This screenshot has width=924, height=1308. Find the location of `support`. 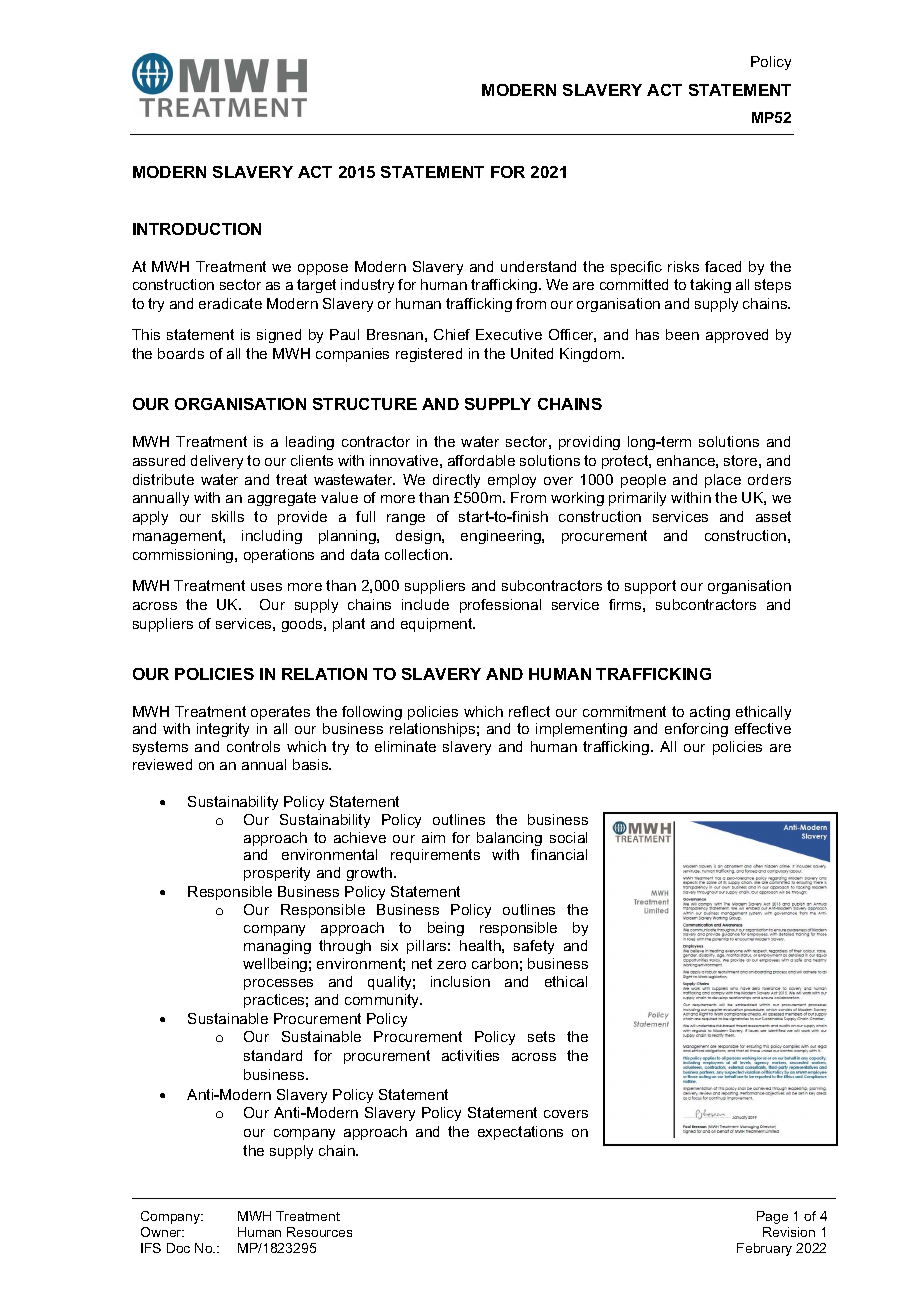

support is located at coordinates (650, 587).
